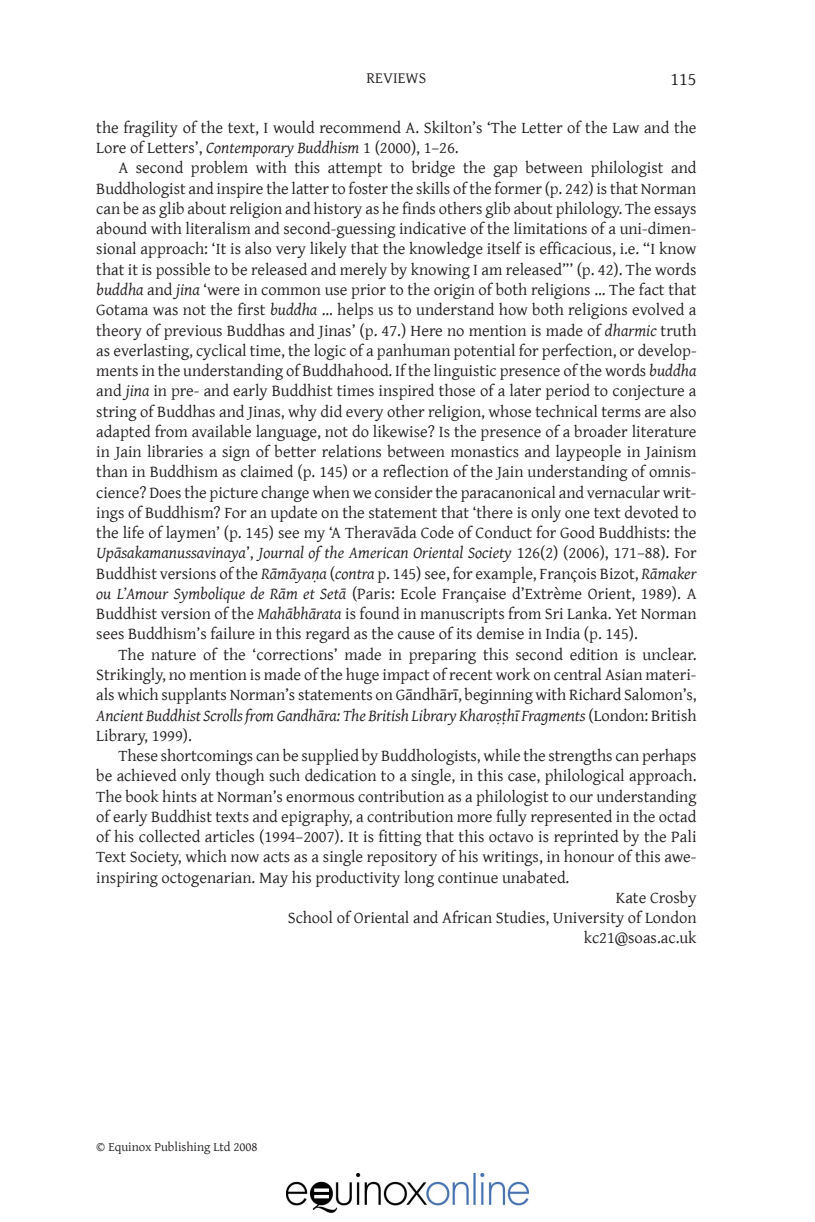 This screenshot has height=1222, width=815. Describe the element at coordinates (173, 655) in the screenshot. I see `nature` at that location.
